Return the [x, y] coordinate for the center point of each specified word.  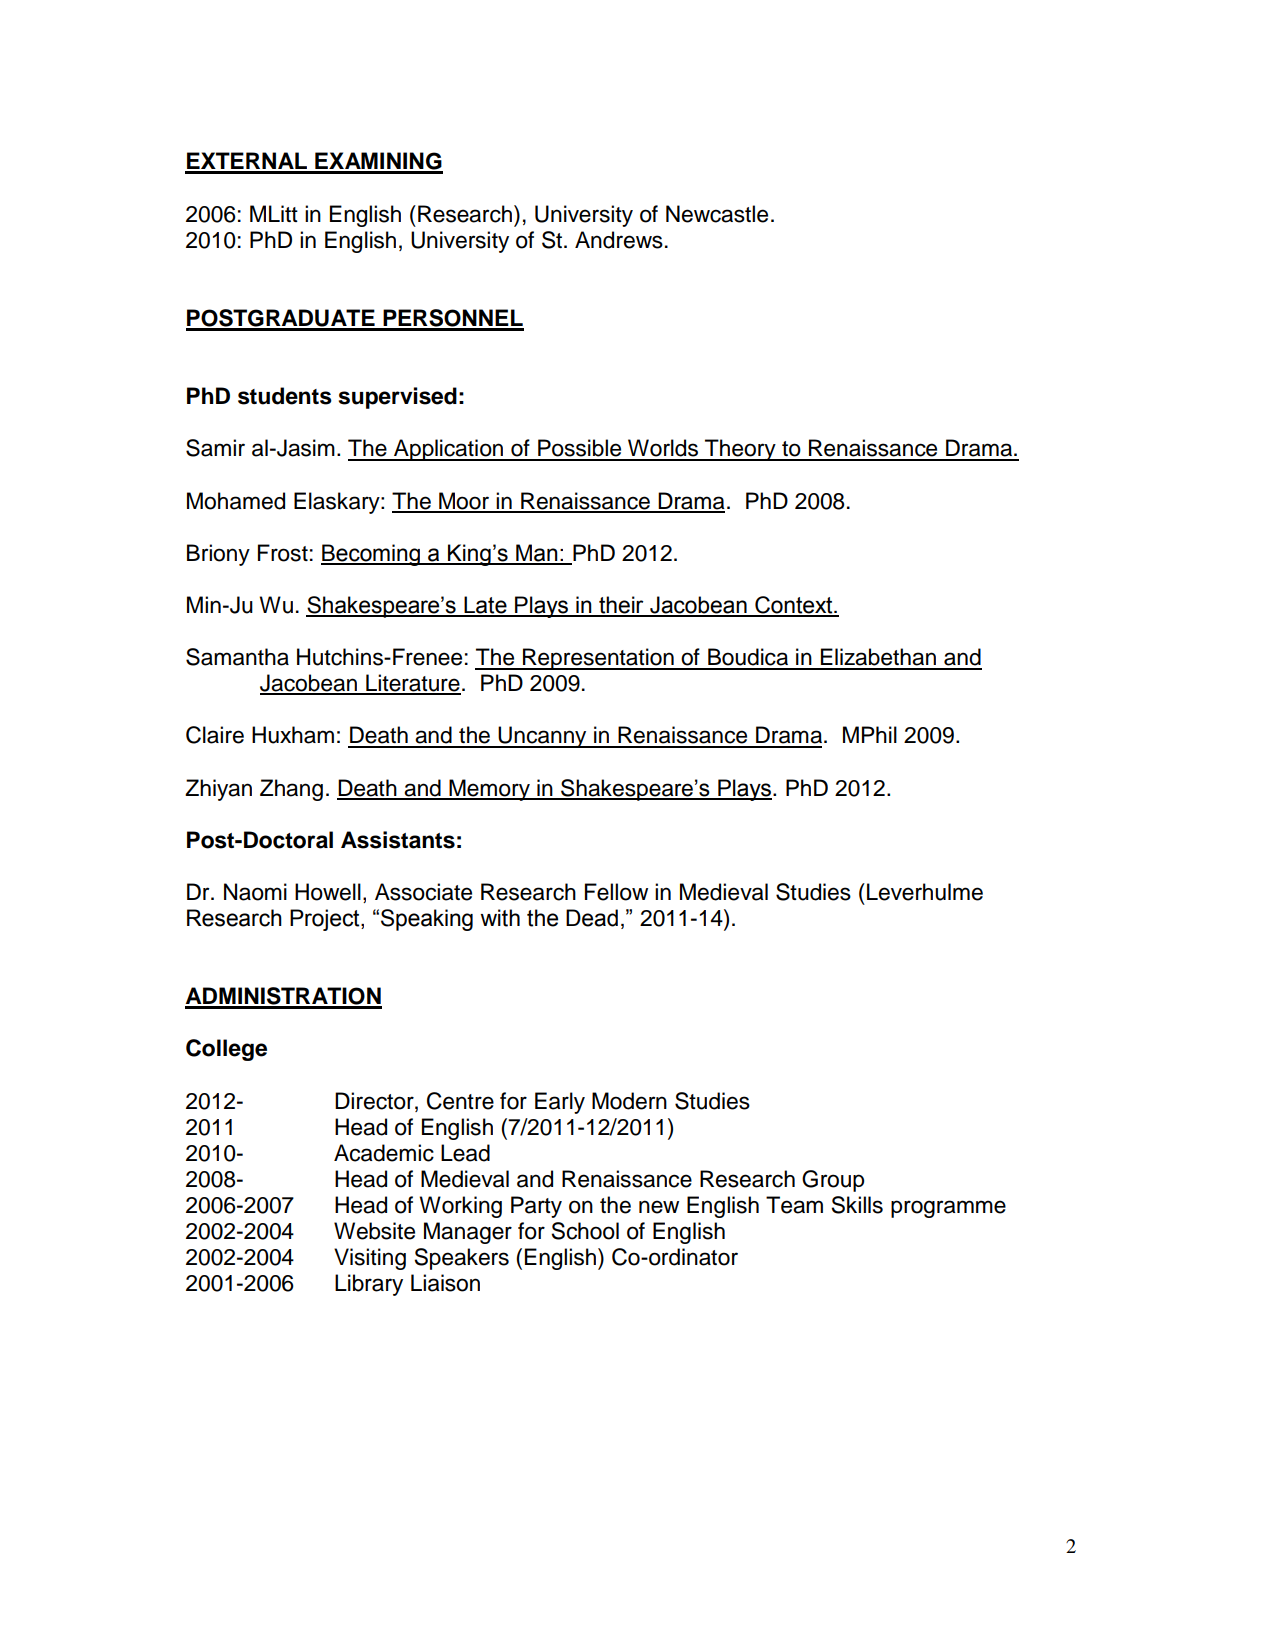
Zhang [291, 790]
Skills [857, 1205]
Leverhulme [925, 892]
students [285, 396]
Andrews [619, 240]
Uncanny [542, 737]
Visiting [370, 1259]
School [585, 1231]
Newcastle [717, 214]
